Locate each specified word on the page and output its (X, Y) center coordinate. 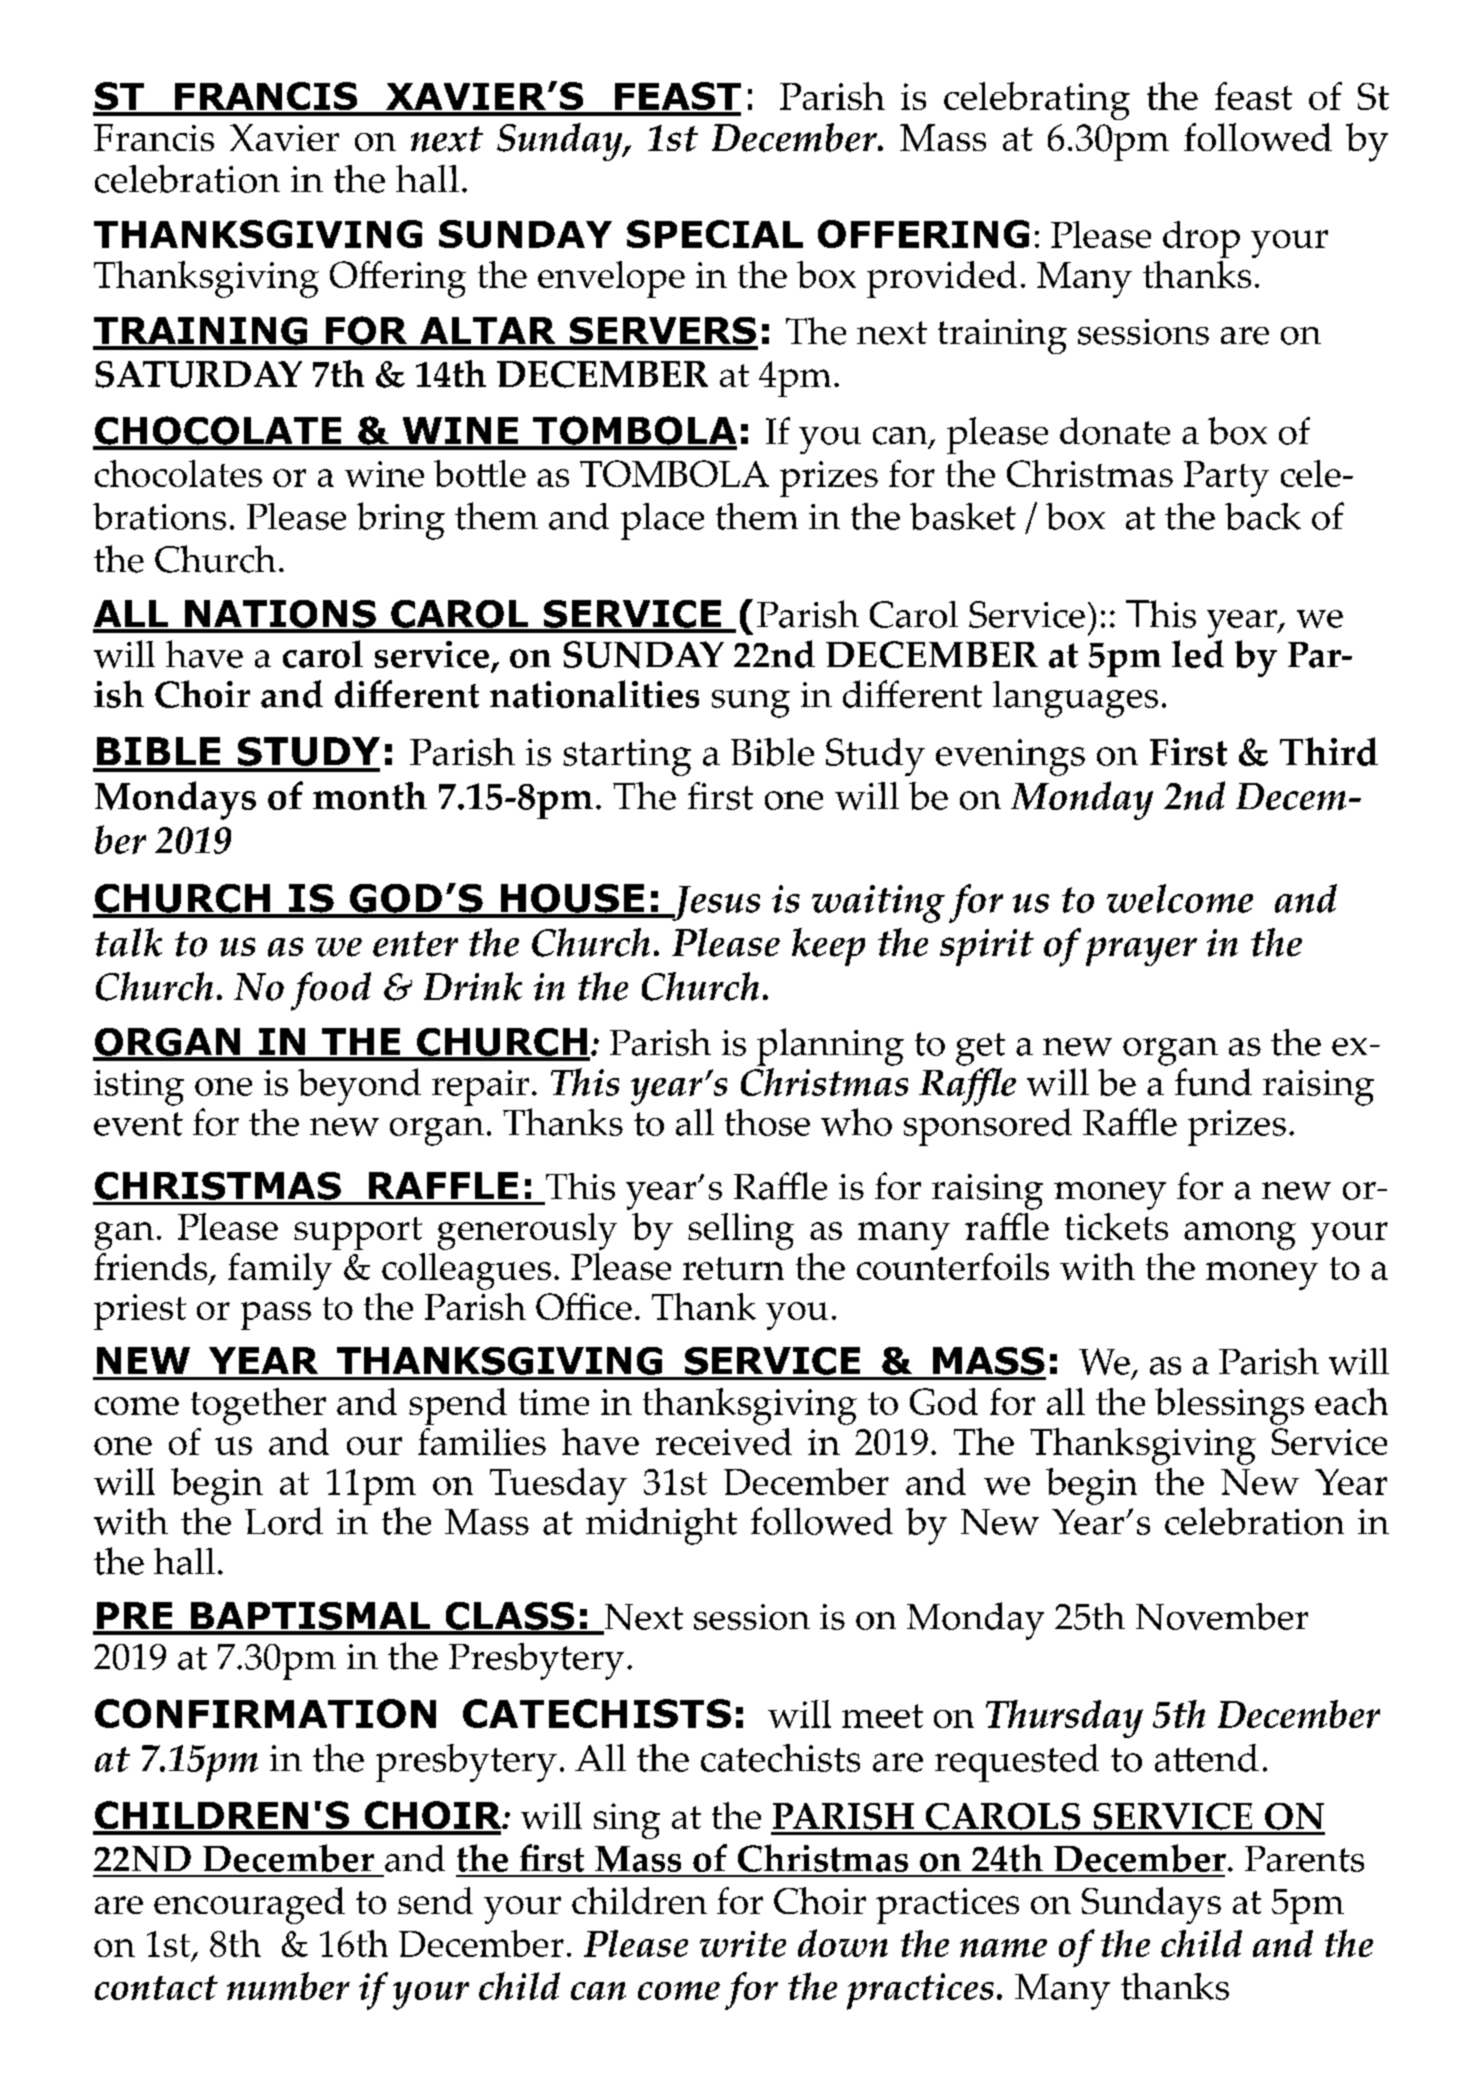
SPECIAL (715, 234)
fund (1213, 1082)
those (767, 1122)
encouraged (249, 1905)
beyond (359, 1087)
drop (1201, 239)
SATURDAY (198, 374)
